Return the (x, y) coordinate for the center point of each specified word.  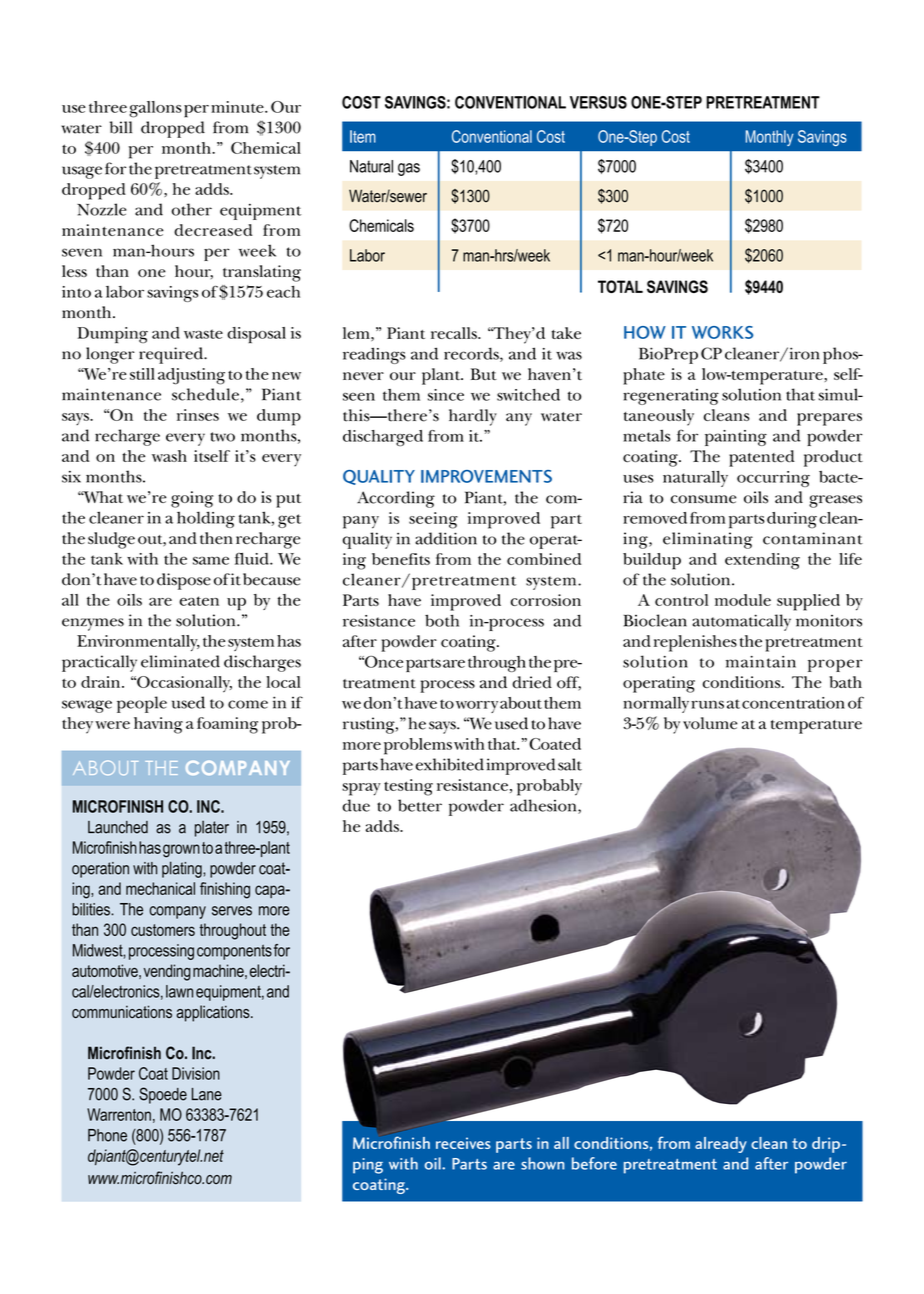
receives (463, 1143)
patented (762, 458)
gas (409, 169)
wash (169, 456)
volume (710, 723)
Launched (118, 827)
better (420, 805)
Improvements (486, 476)
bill (121, 127)
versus (598, 102)
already (721, 1145)
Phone (107, 1135)
